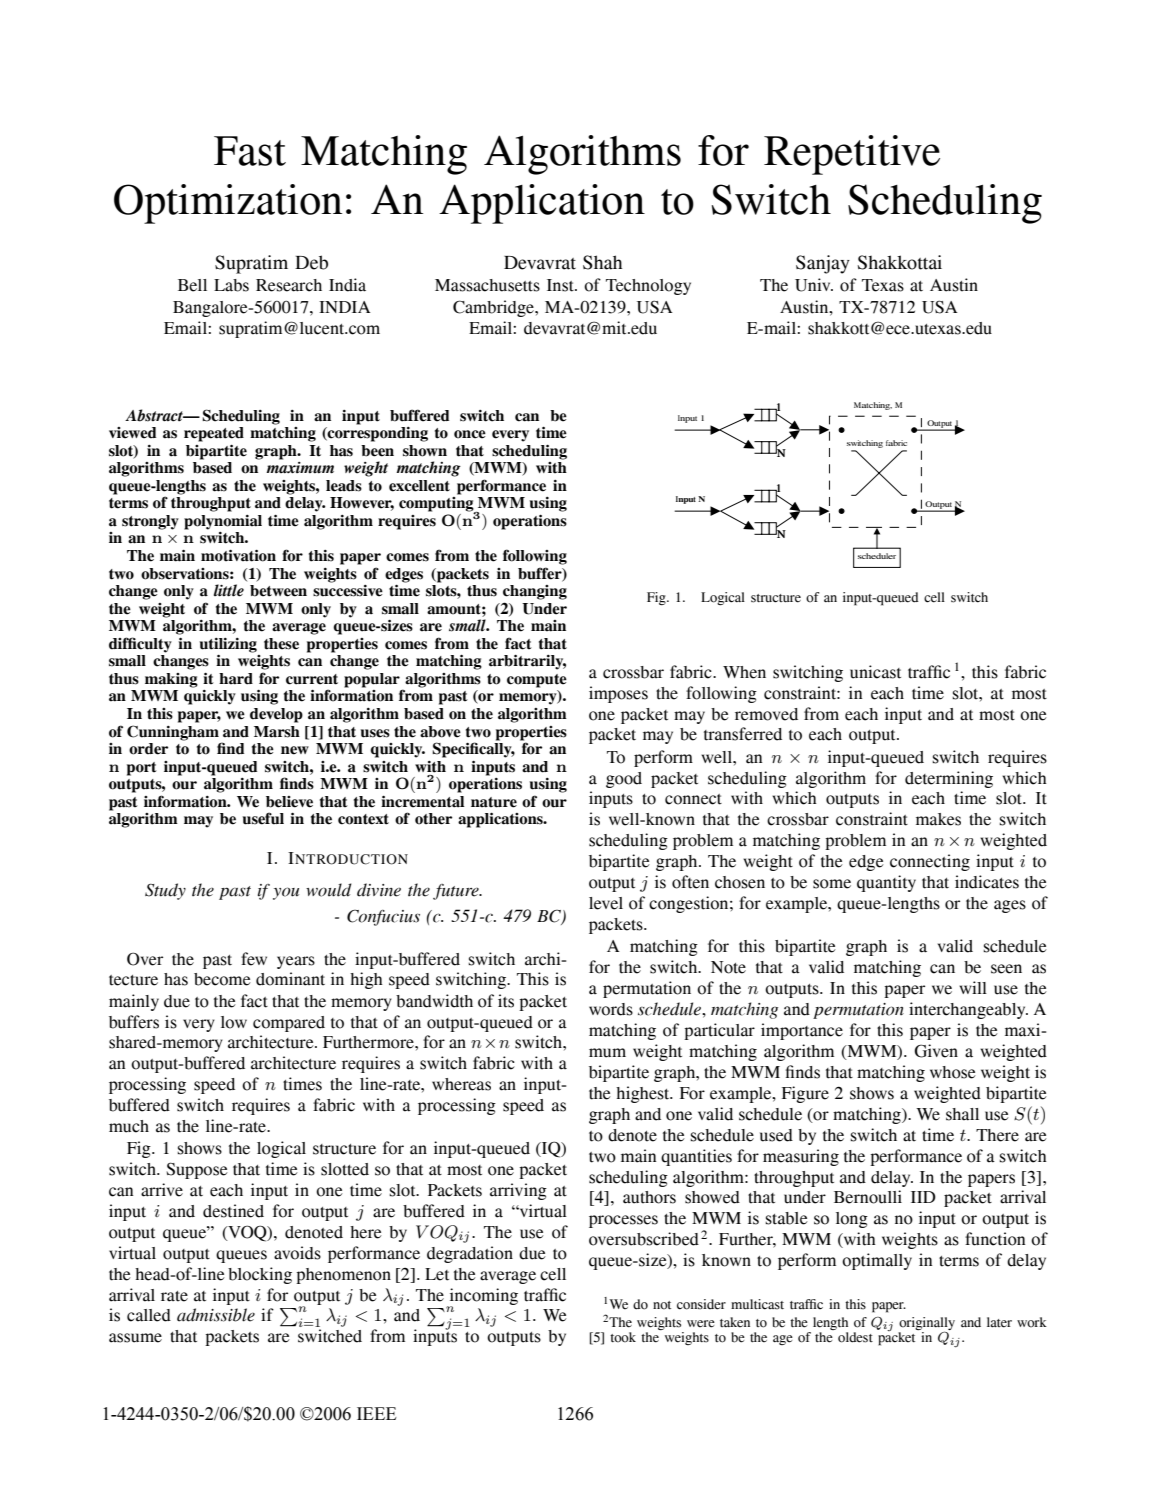 This screenshot has width=1150, height=1488. Describe the element at coordinates (228, 204) in the screenshot. I see `Optimization` at that location.
